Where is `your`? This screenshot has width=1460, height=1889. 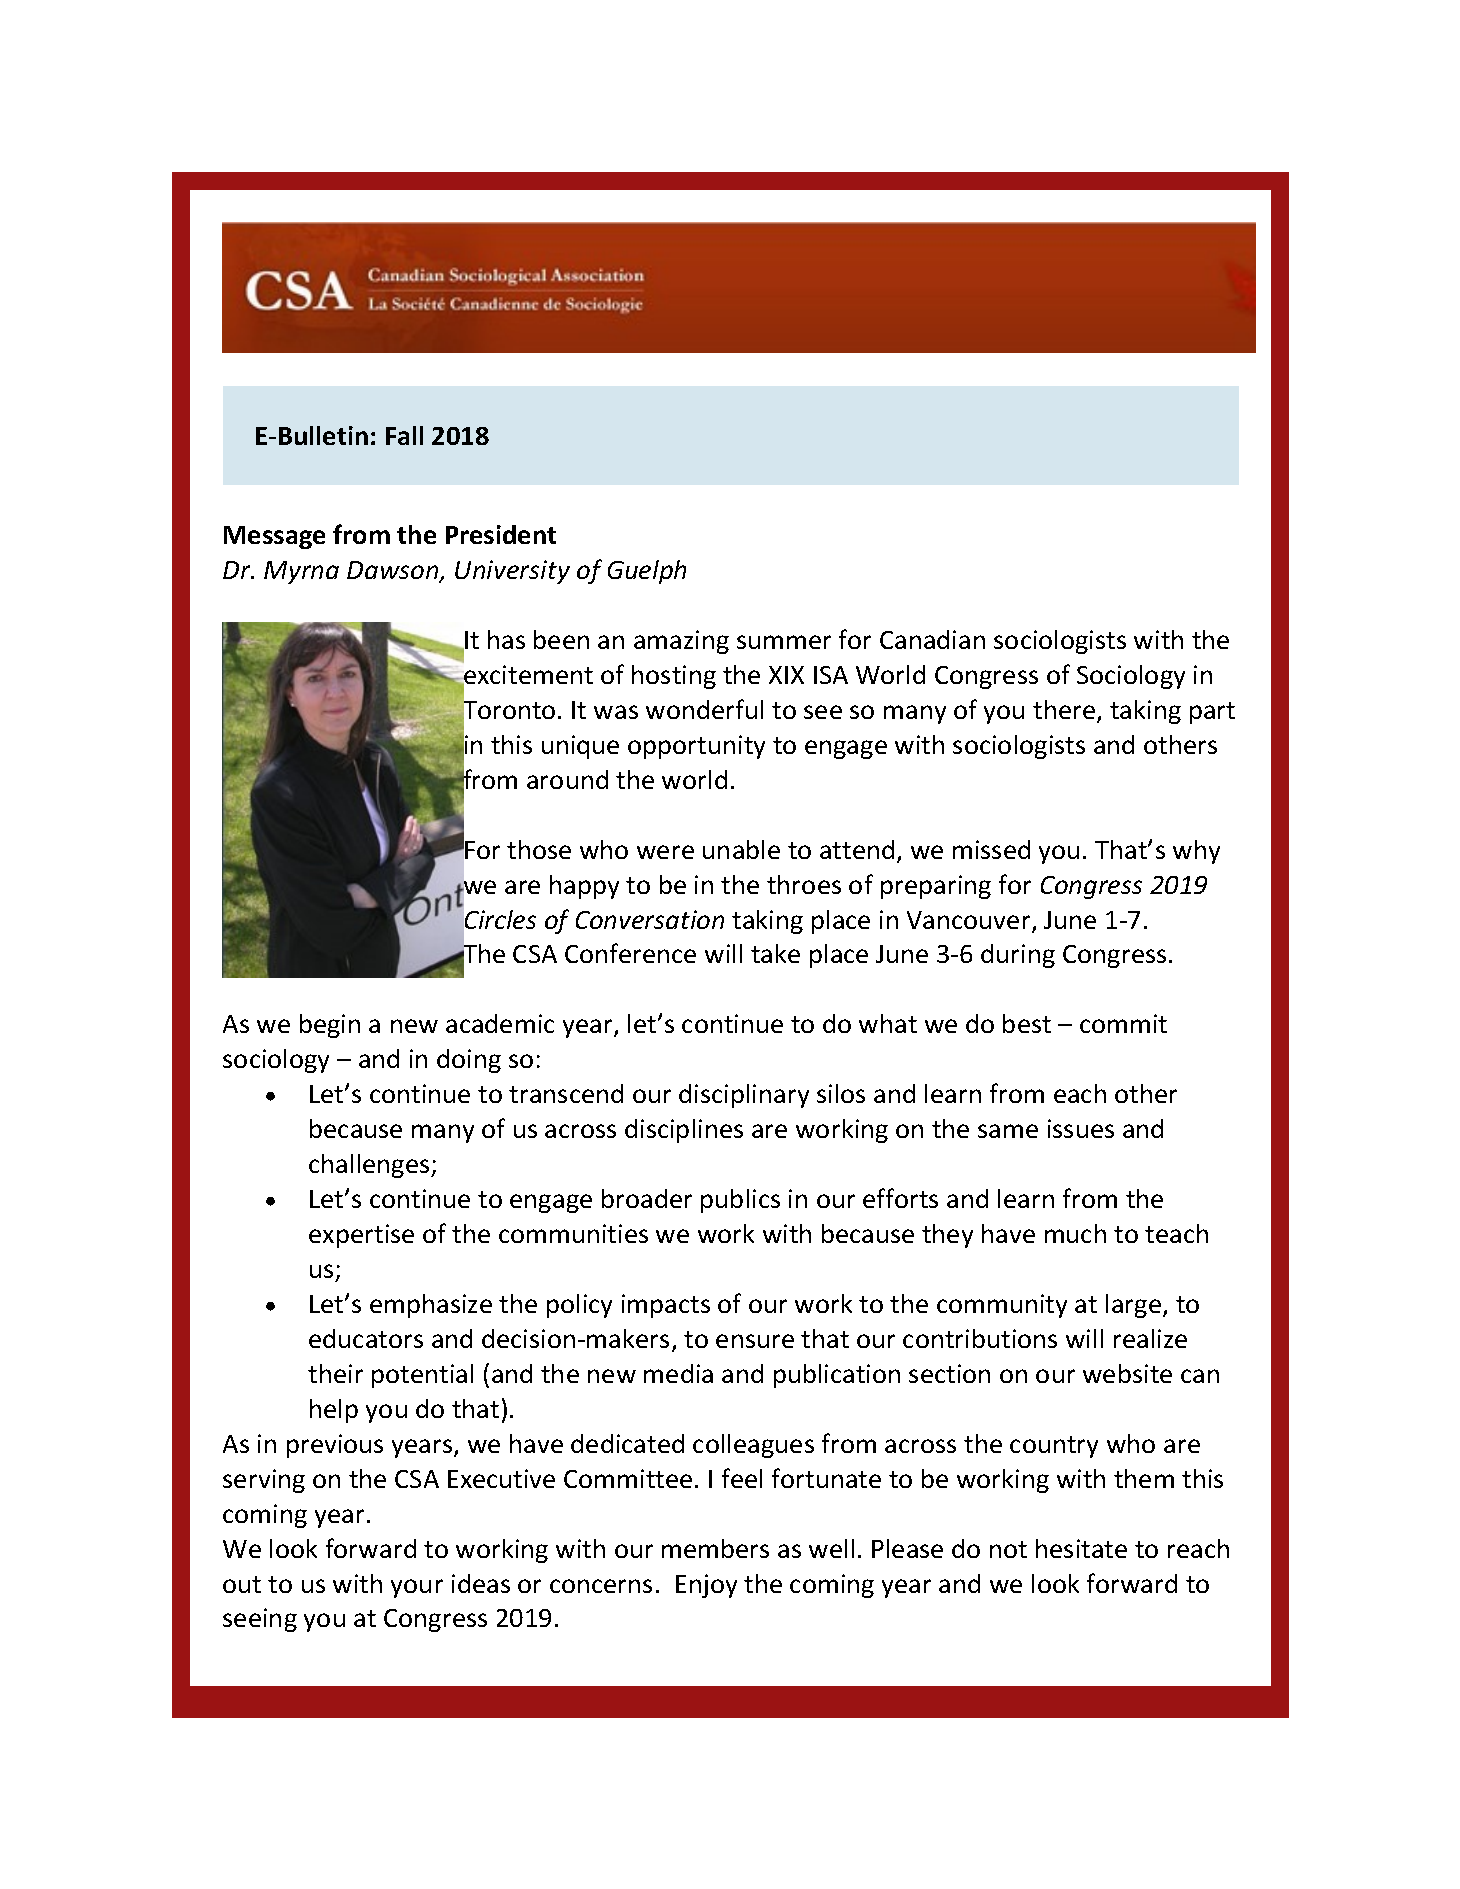 your is located at coordinates (417, 1588).
